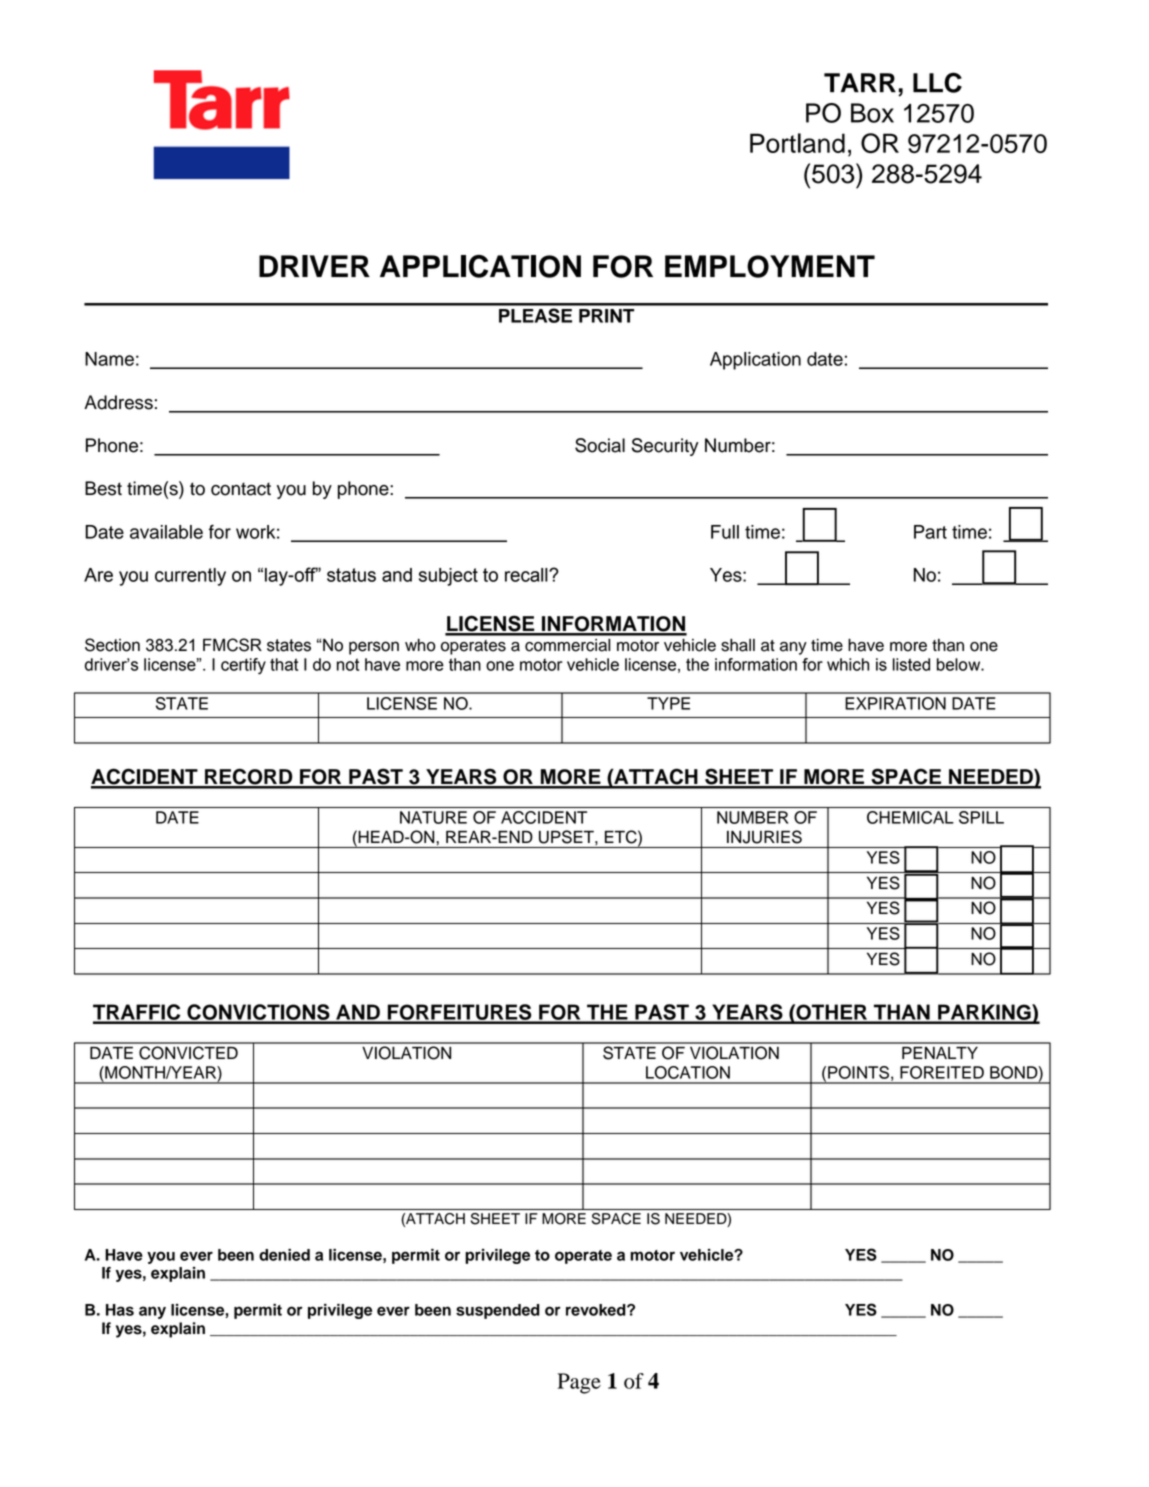 The width and height of the screenshot is (1149, 1487). Describe the element at coordinates (797, 143) in the screenshot. I see `Portland` at that location.
